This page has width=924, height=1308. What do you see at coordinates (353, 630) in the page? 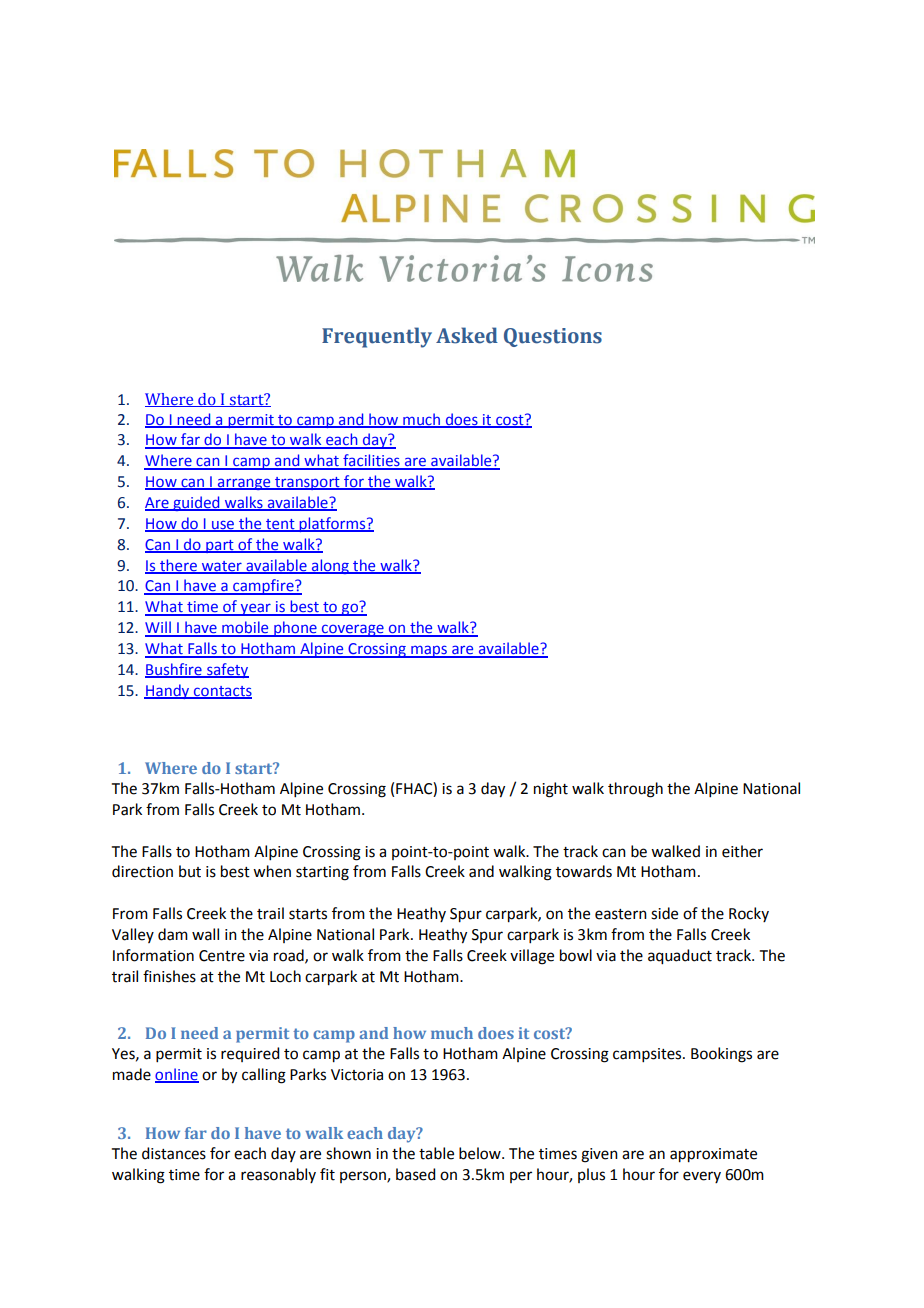
I see `coverage` at bounding box center [353, 630].
